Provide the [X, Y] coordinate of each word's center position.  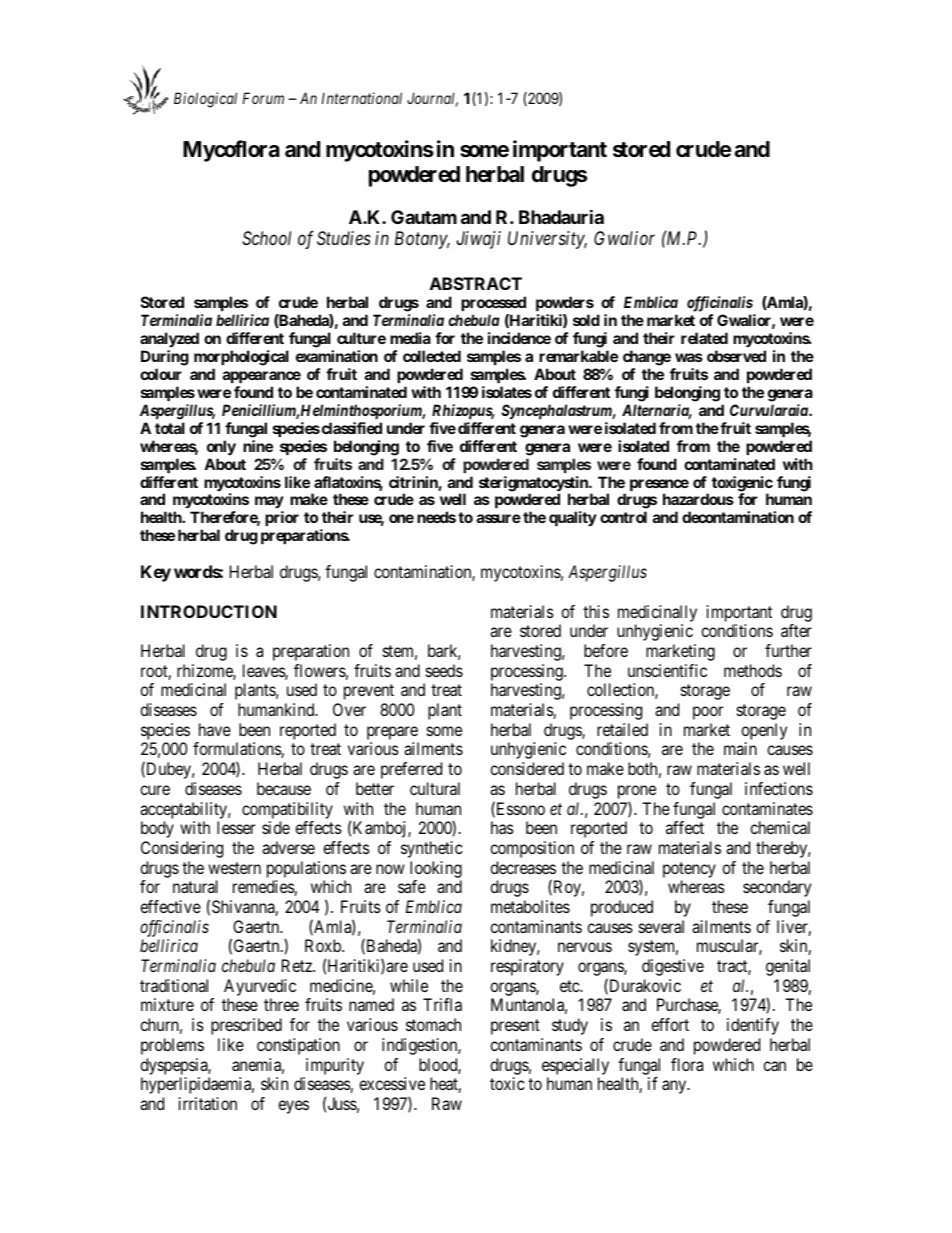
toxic [507, 1083]
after [796, 630]
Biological [205, 100]
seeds [444, 670]
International [362, 98]
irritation [208, 1103]
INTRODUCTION [209, 611]
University [547, 240]
